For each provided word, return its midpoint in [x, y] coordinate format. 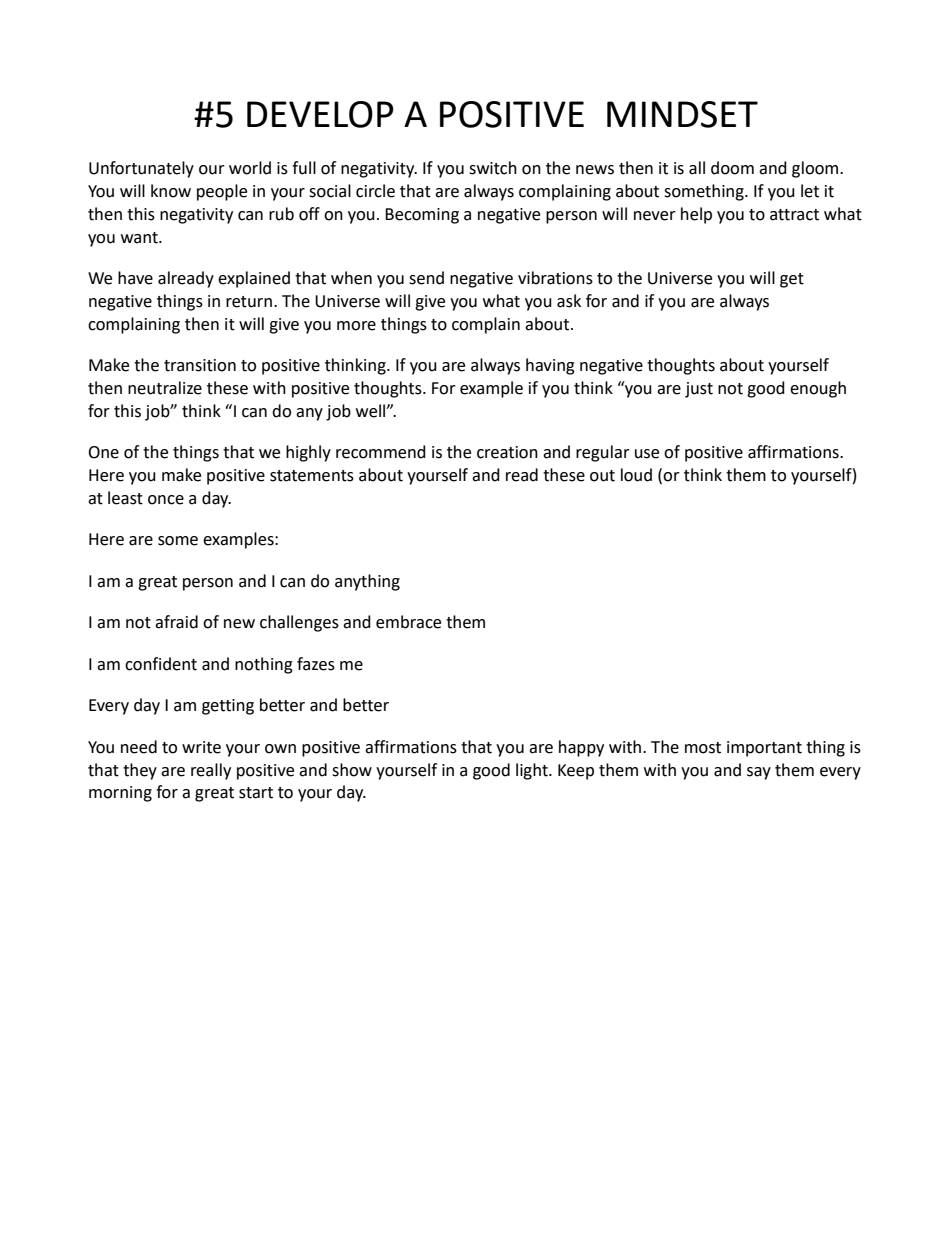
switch [493, 168]
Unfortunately [141, 169]
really [211, 771]
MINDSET [682, 114]
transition [200, 365]
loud [636, 475]
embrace [408, 622]
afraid [176, 622]
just [699, 390]
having [550, 366]
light [533, 771]
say [759, 773]
